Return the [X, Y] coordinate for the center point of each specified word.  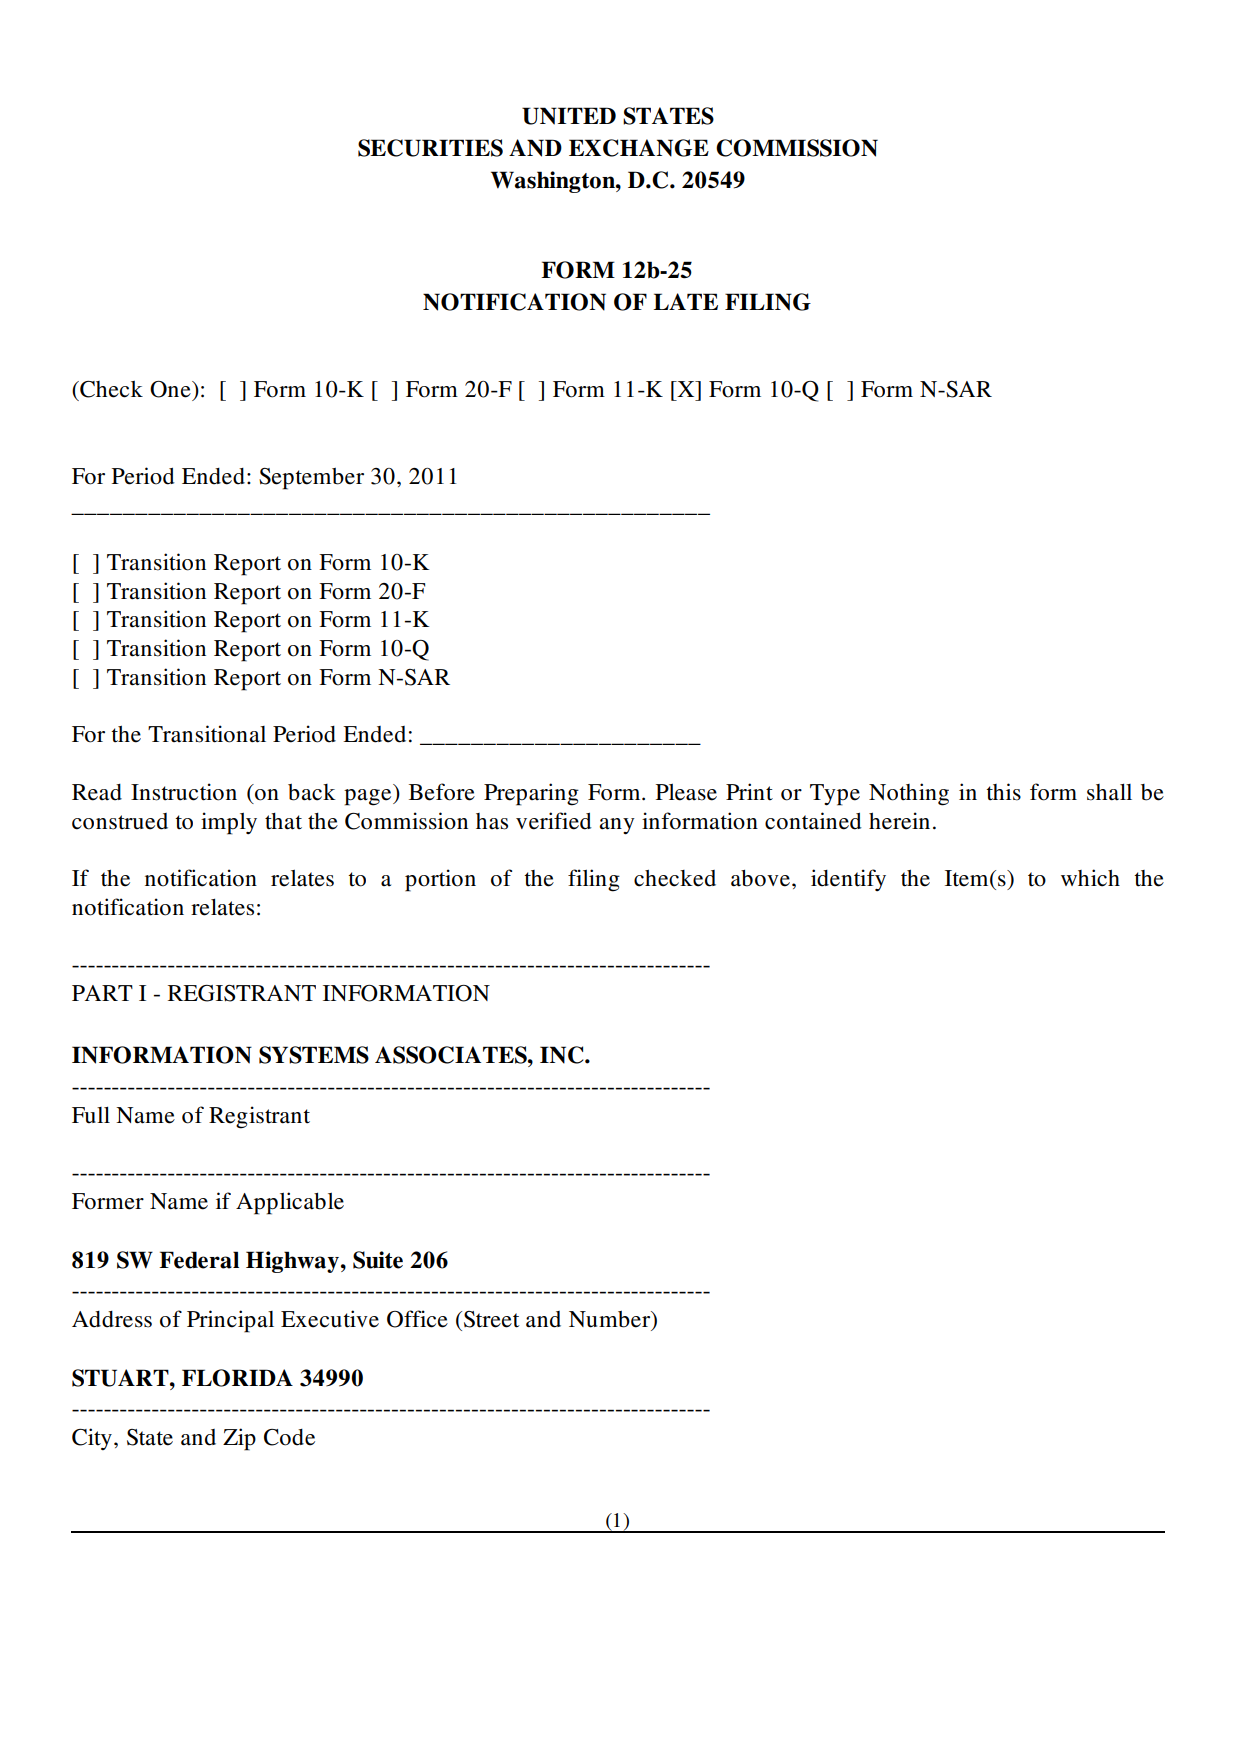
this [1003, 792]
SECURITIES [430, 148]
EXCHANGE [639, 148]
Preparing [531, 794]
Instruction [184, 792]
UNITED [569, 116]
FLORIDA [237, 1378]
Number [611, 1320]
